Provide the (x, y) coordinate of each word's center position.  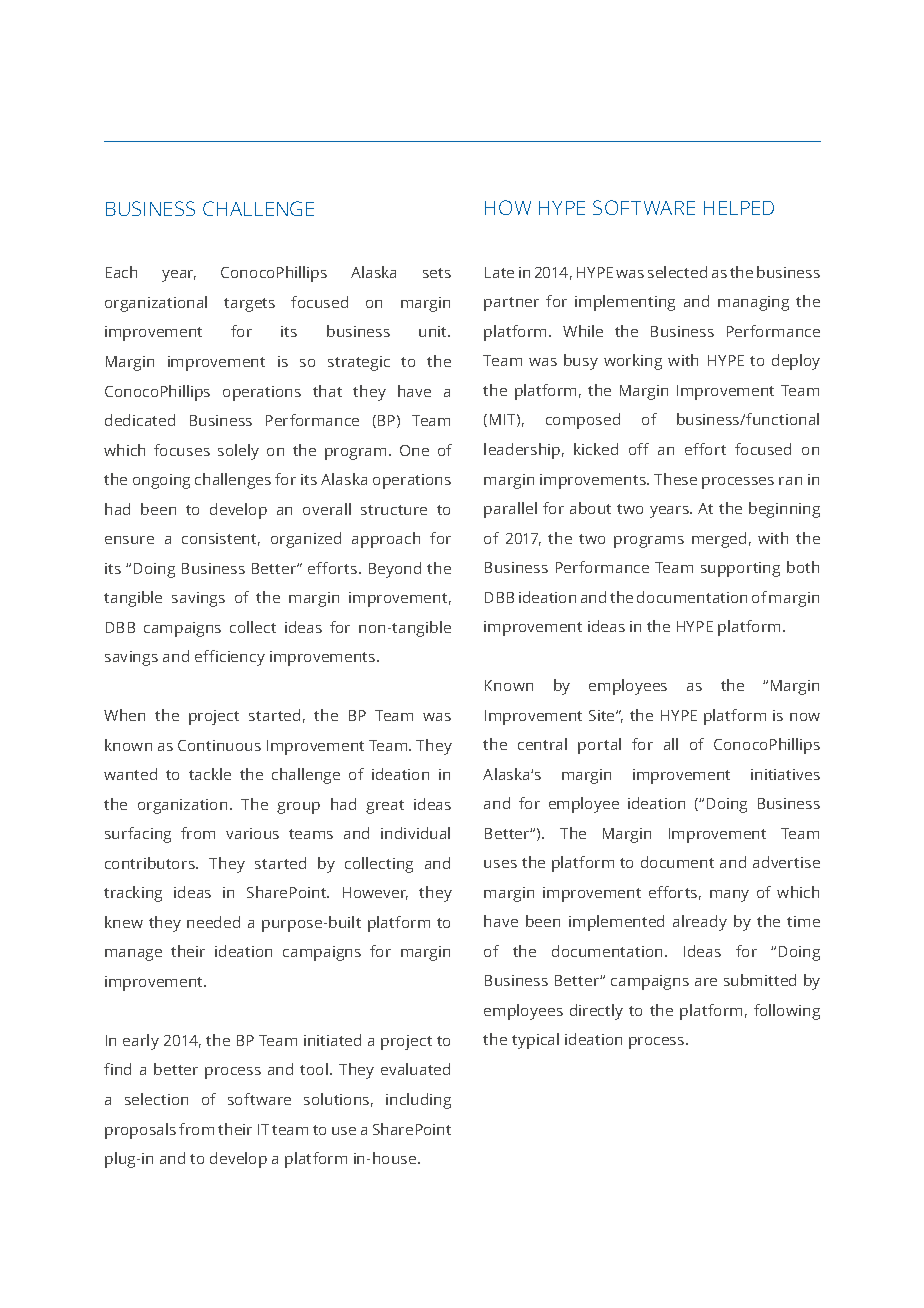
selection (156, 1099)
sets (437, 273)
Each (121, 272)
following (787, 1012)
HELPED (739, 208)
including (418, 1101)
